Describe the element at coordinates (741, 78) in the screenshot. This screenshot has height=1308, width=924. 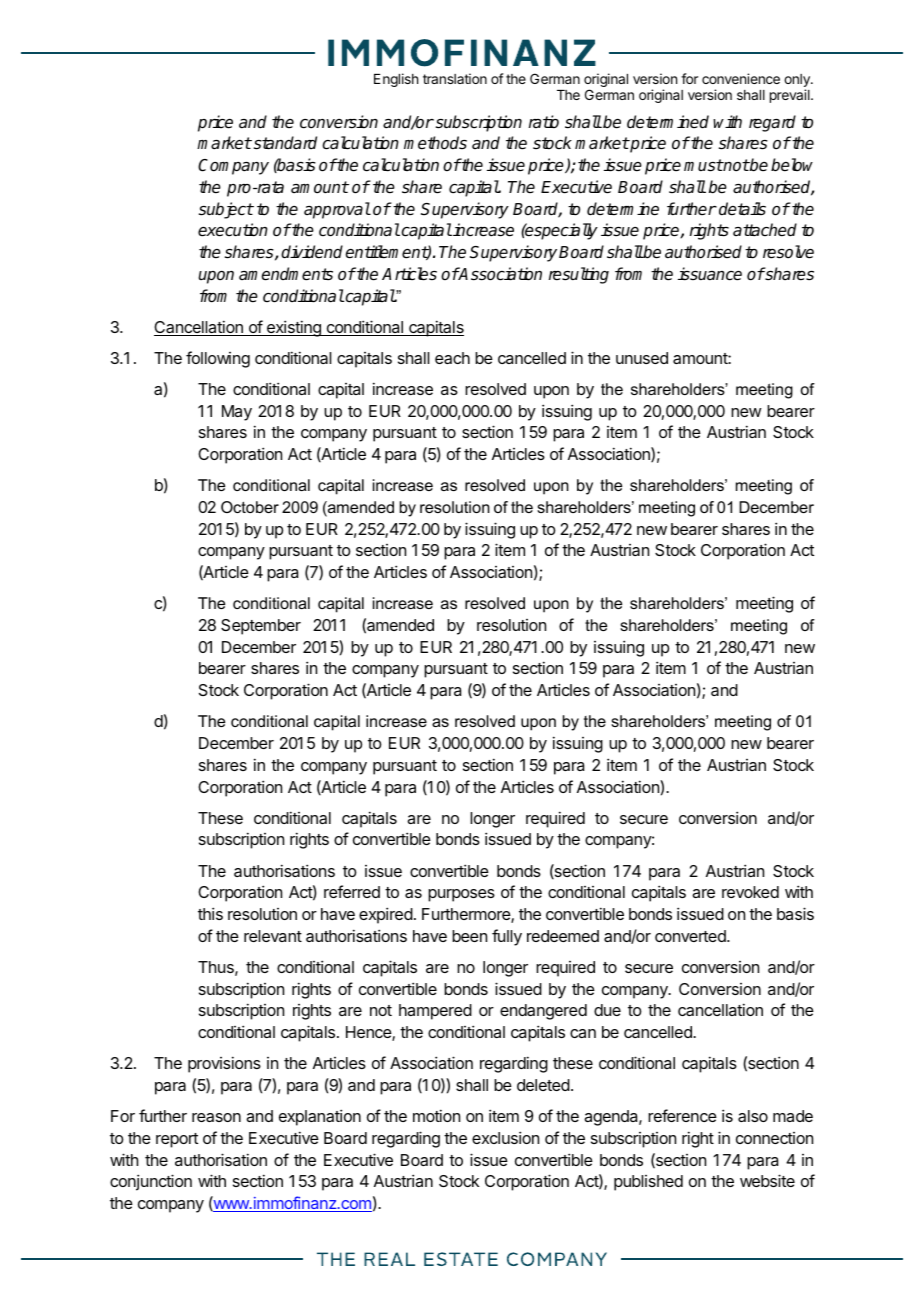
I see `convenience` at that location.
